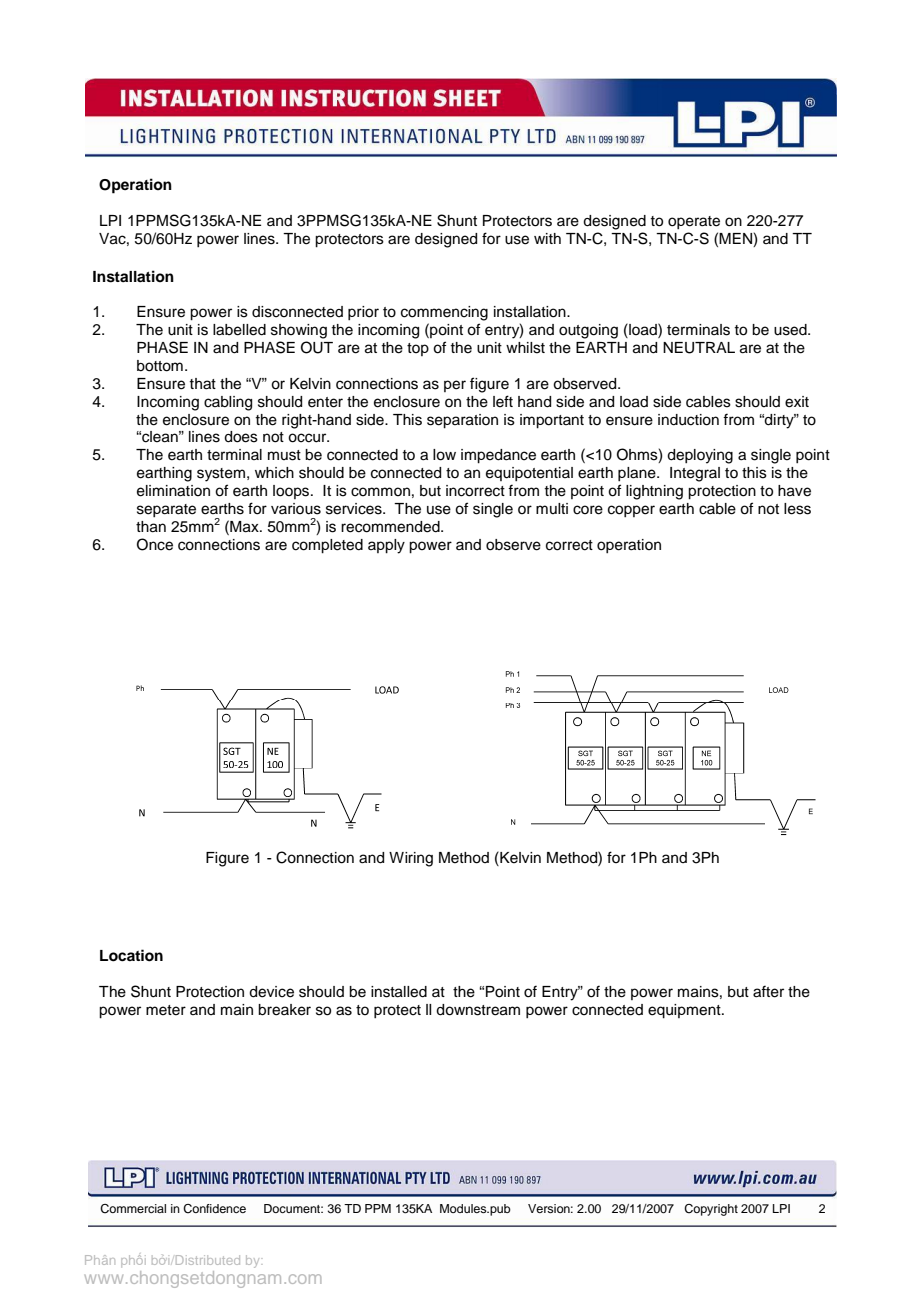  Describe the element at coordinates (768, 991) in the screenshot. I see `after` at that location.
